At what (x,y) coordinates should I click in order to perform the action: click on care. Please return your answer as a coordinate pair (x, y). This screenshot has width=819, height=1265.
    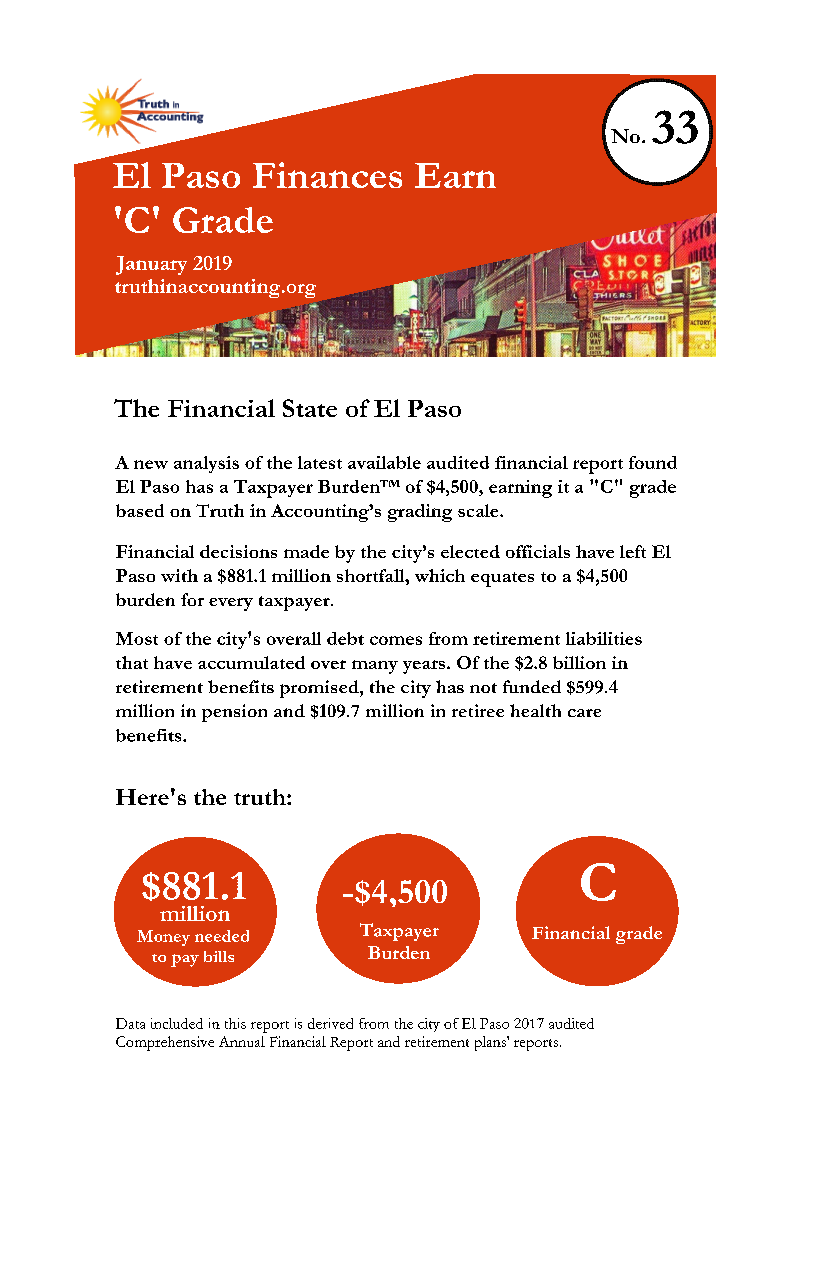
    Looking at the image, I should click on (584, 713).
